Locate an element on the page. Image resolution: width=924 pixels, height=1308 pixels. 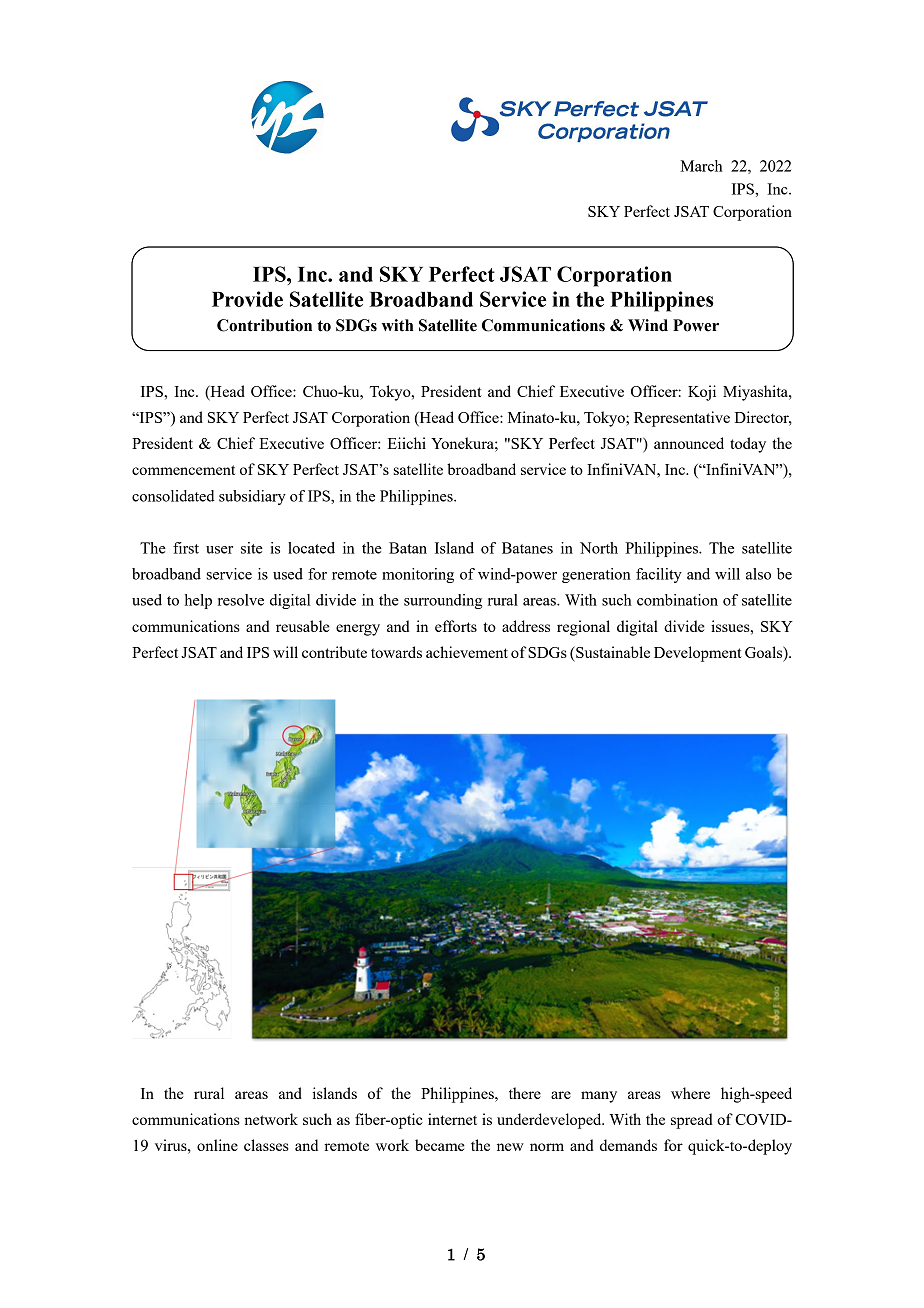
March is located at coordinates (701, 166).
